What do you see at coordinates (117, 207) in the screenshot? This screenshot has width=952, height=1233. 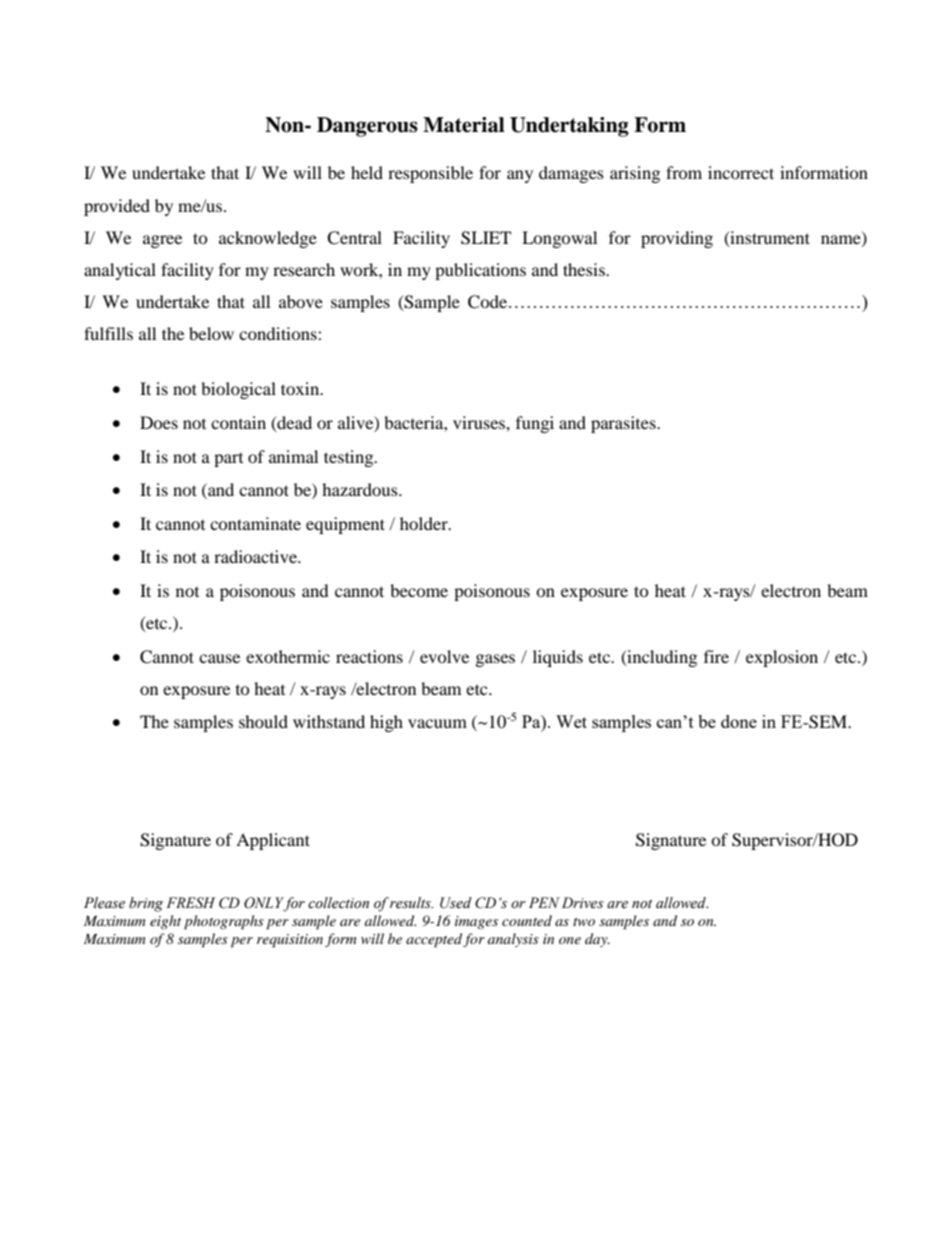 I see `provided` at bounding box center [117, 207].
